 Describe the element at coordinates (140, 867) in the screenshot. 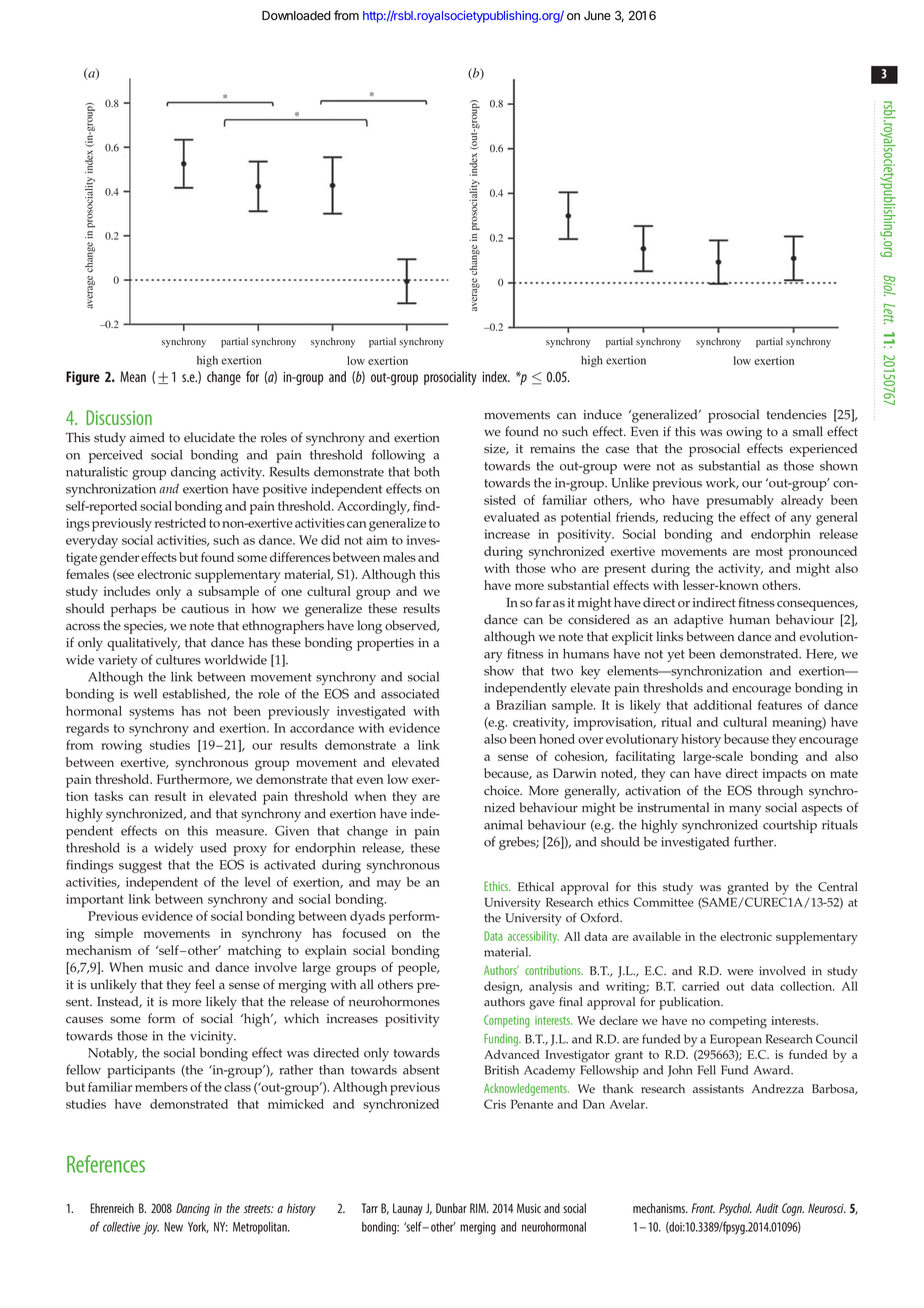

I see `suggest` at that location.
